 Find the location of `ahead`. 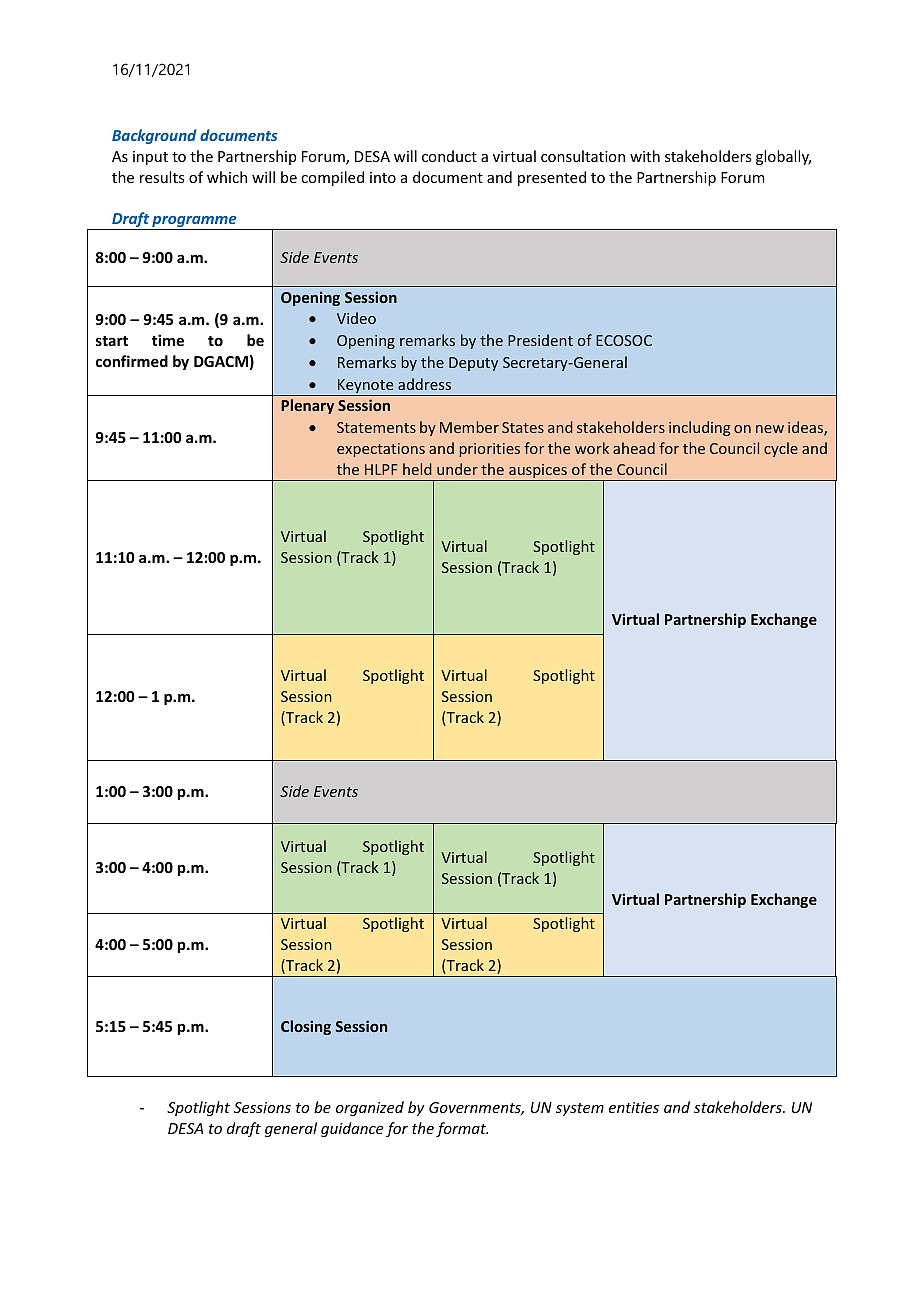

ahead is located at coordinates (634, 448).
